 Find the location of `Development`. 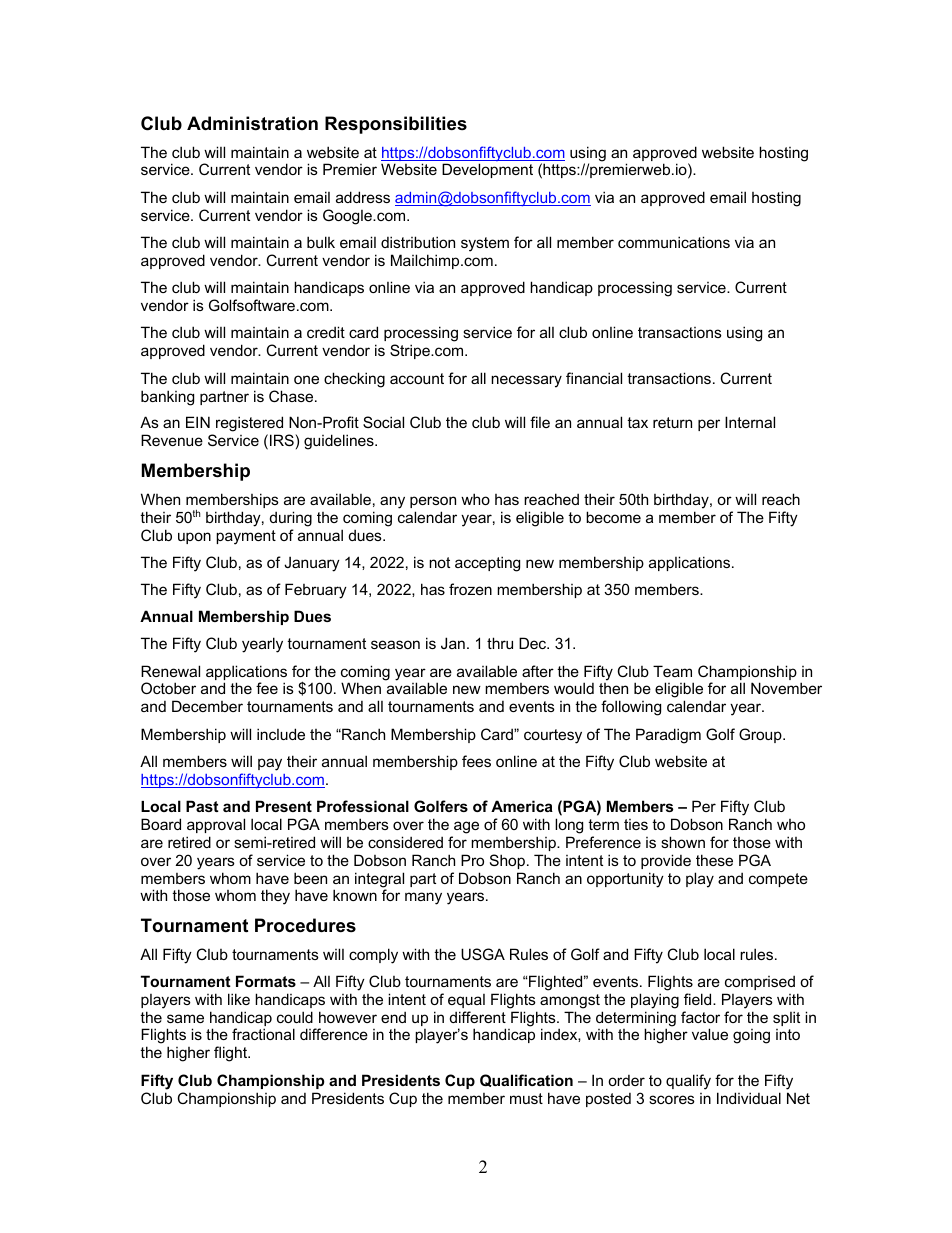

Development is located at coordinates (487, 170).
